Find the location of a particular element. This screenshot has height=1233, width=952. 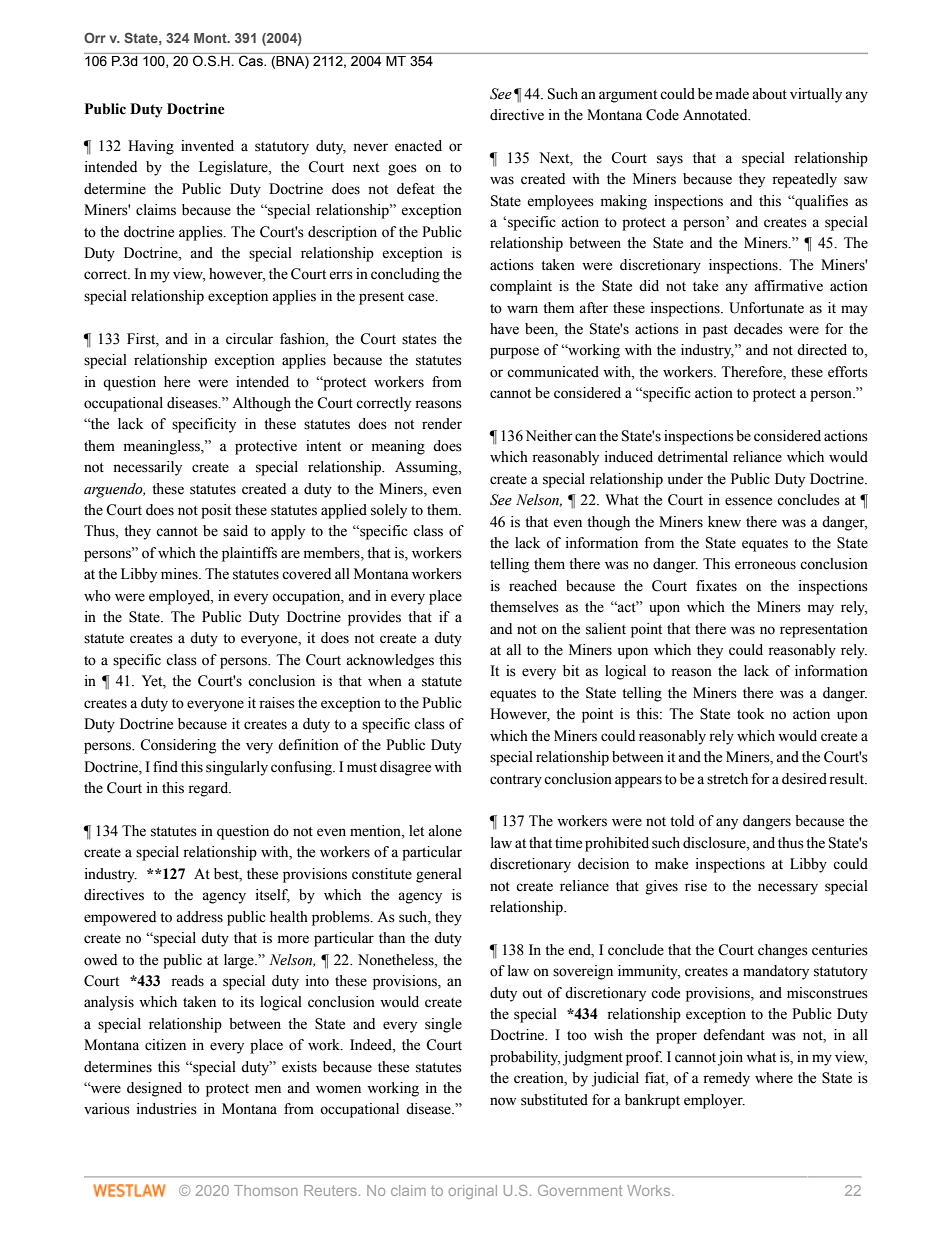

circular is located at coordinates (249, 339).
